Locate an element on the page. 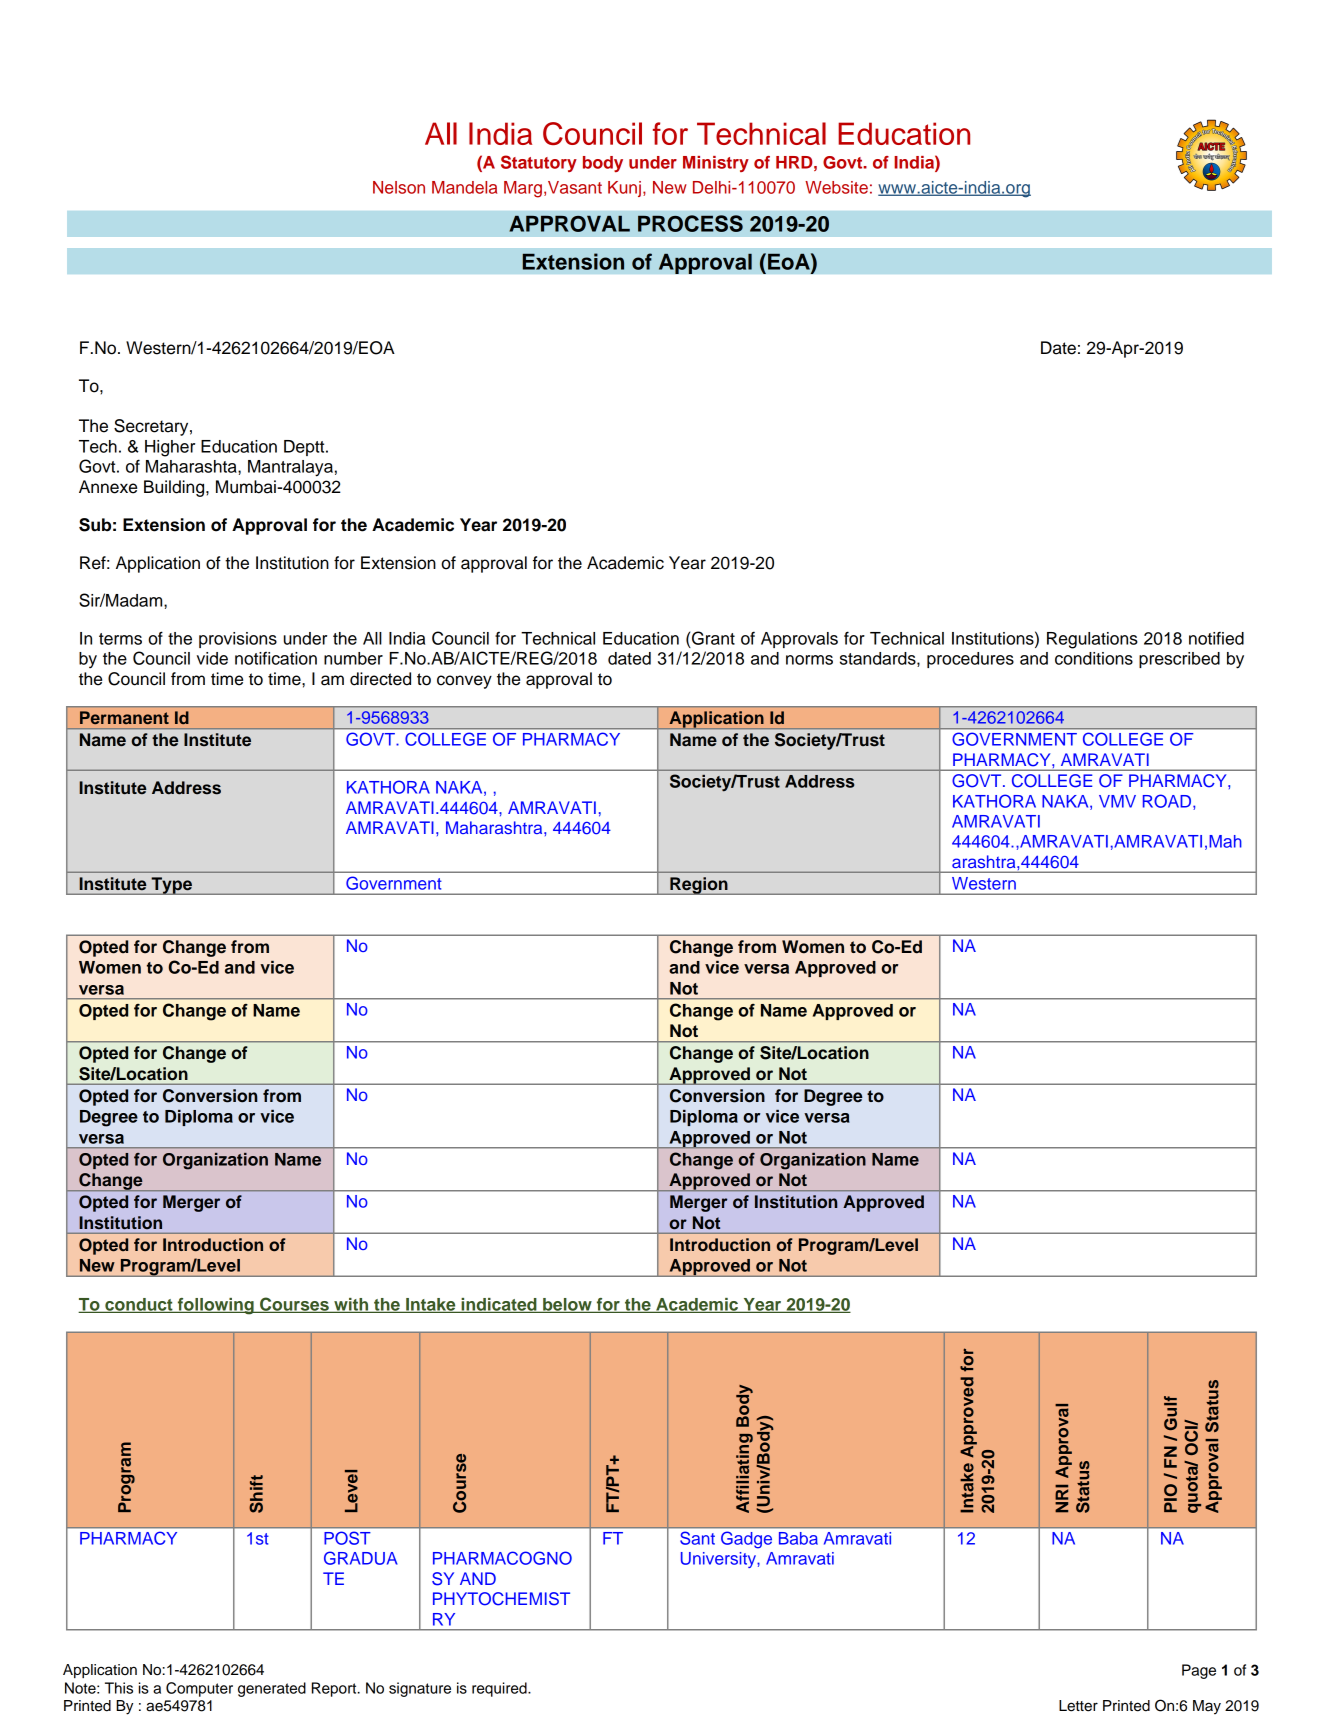 The height and width of the image is (1732, 1338). Type is located at coordinates (171, 886).
